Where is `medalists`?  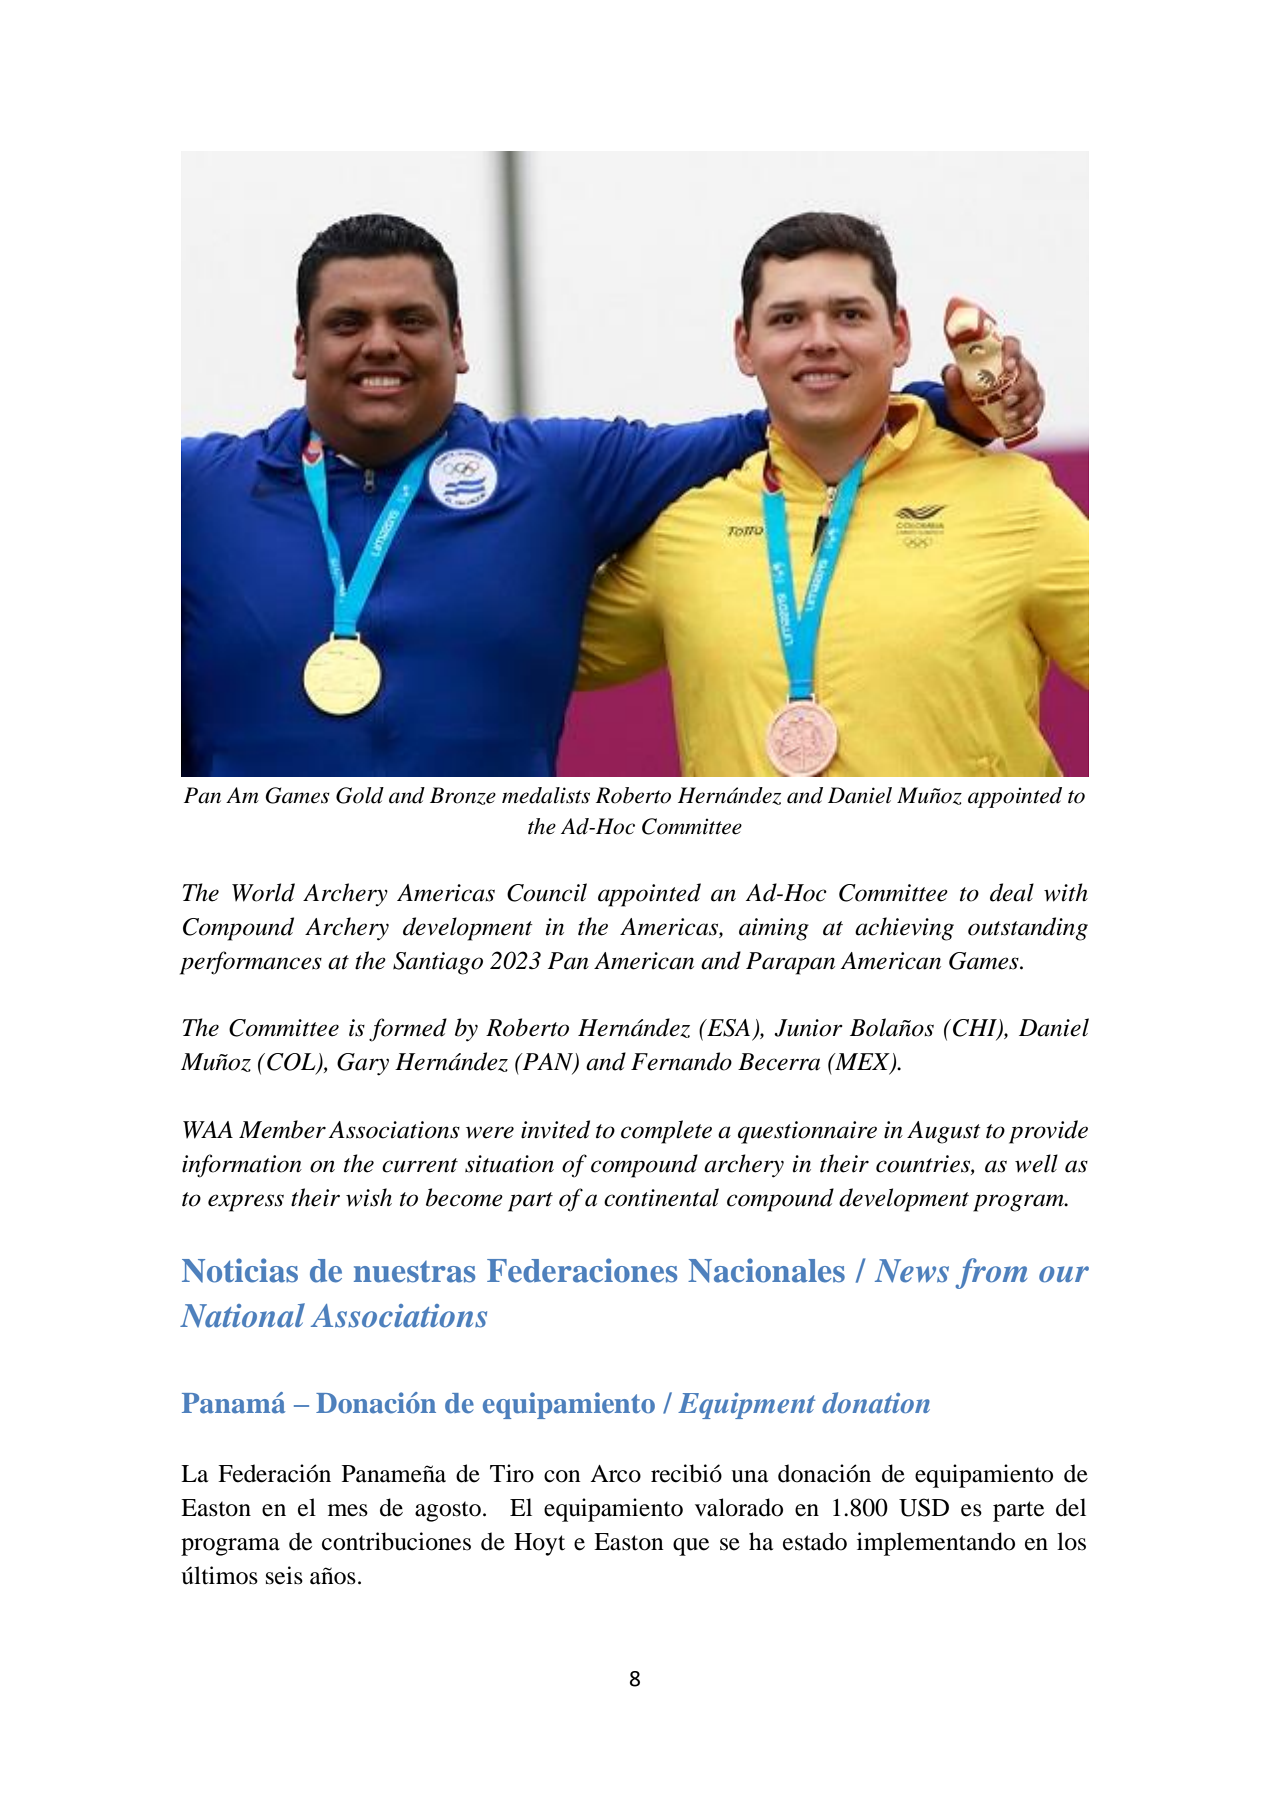 medalists is located at coordinates (546, 795).
